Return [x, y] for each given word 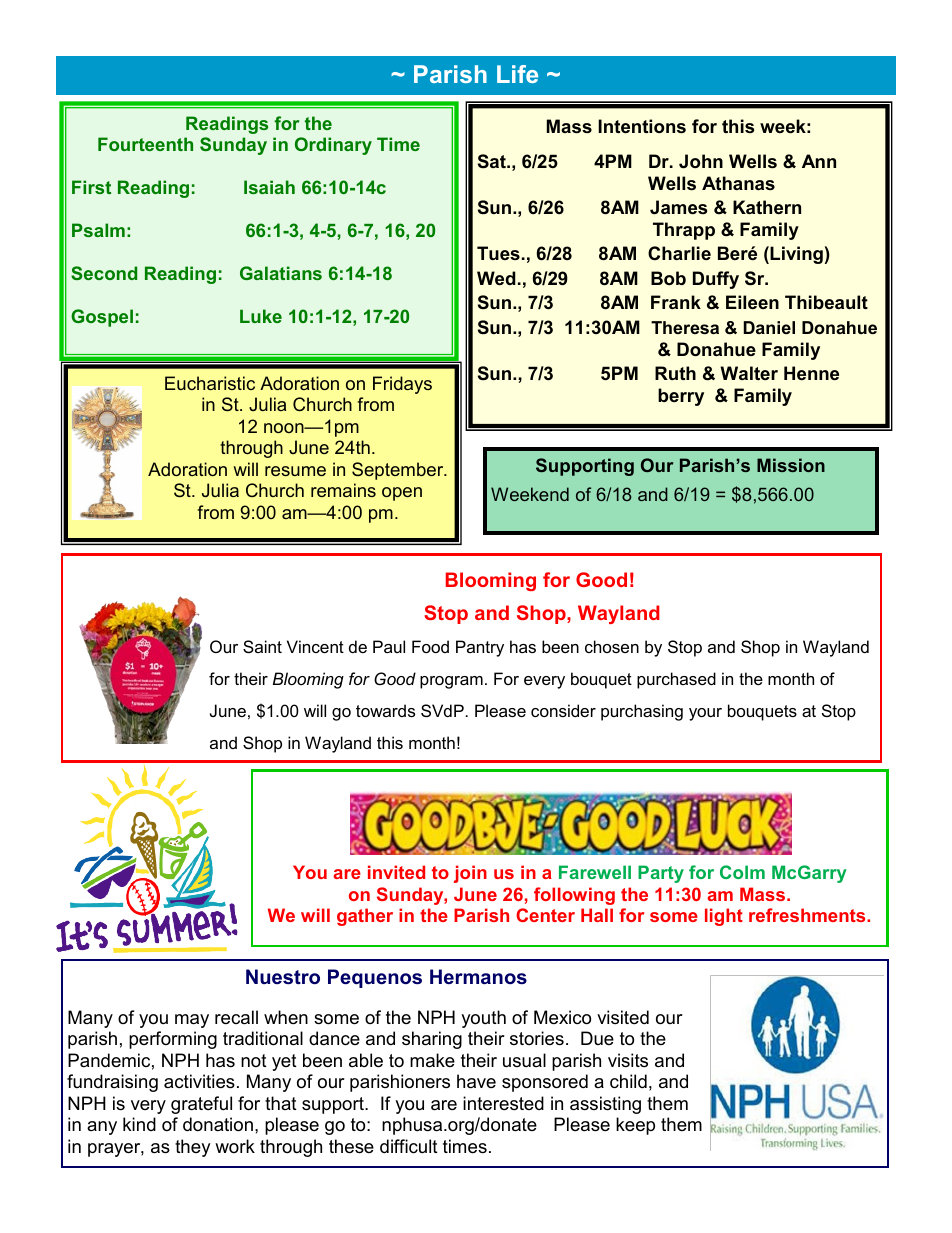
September [399, 471]
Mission [791, 465]
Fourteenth [145, 144]
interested [503, 1103]
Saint [262, 646]
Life [517, 74]
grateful [201, 1105]
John [701, 161]
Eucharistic [210, 383]
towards [385, 710]
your [705, 714]
